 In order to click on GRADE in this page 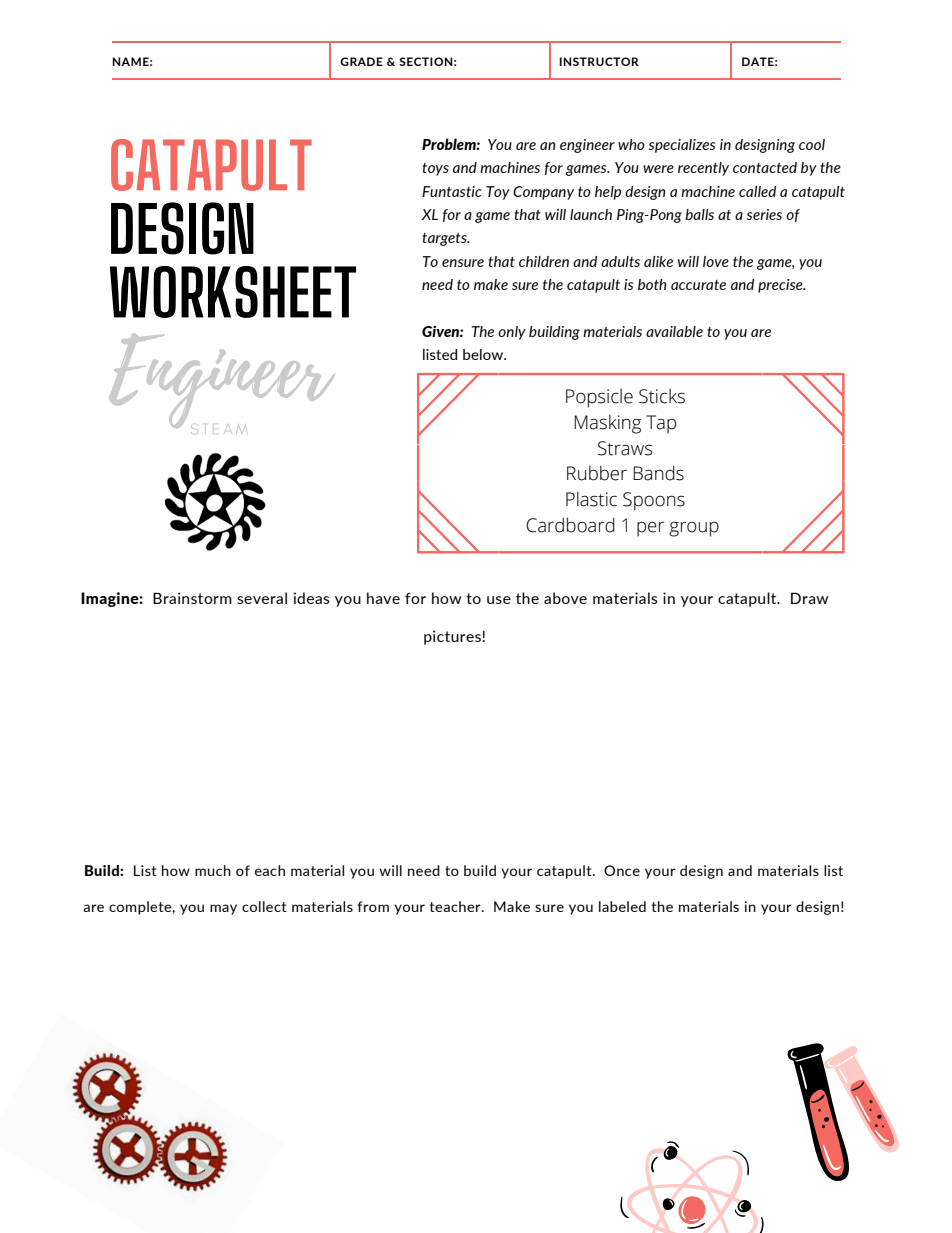, I will do `click(361, 61)`.
